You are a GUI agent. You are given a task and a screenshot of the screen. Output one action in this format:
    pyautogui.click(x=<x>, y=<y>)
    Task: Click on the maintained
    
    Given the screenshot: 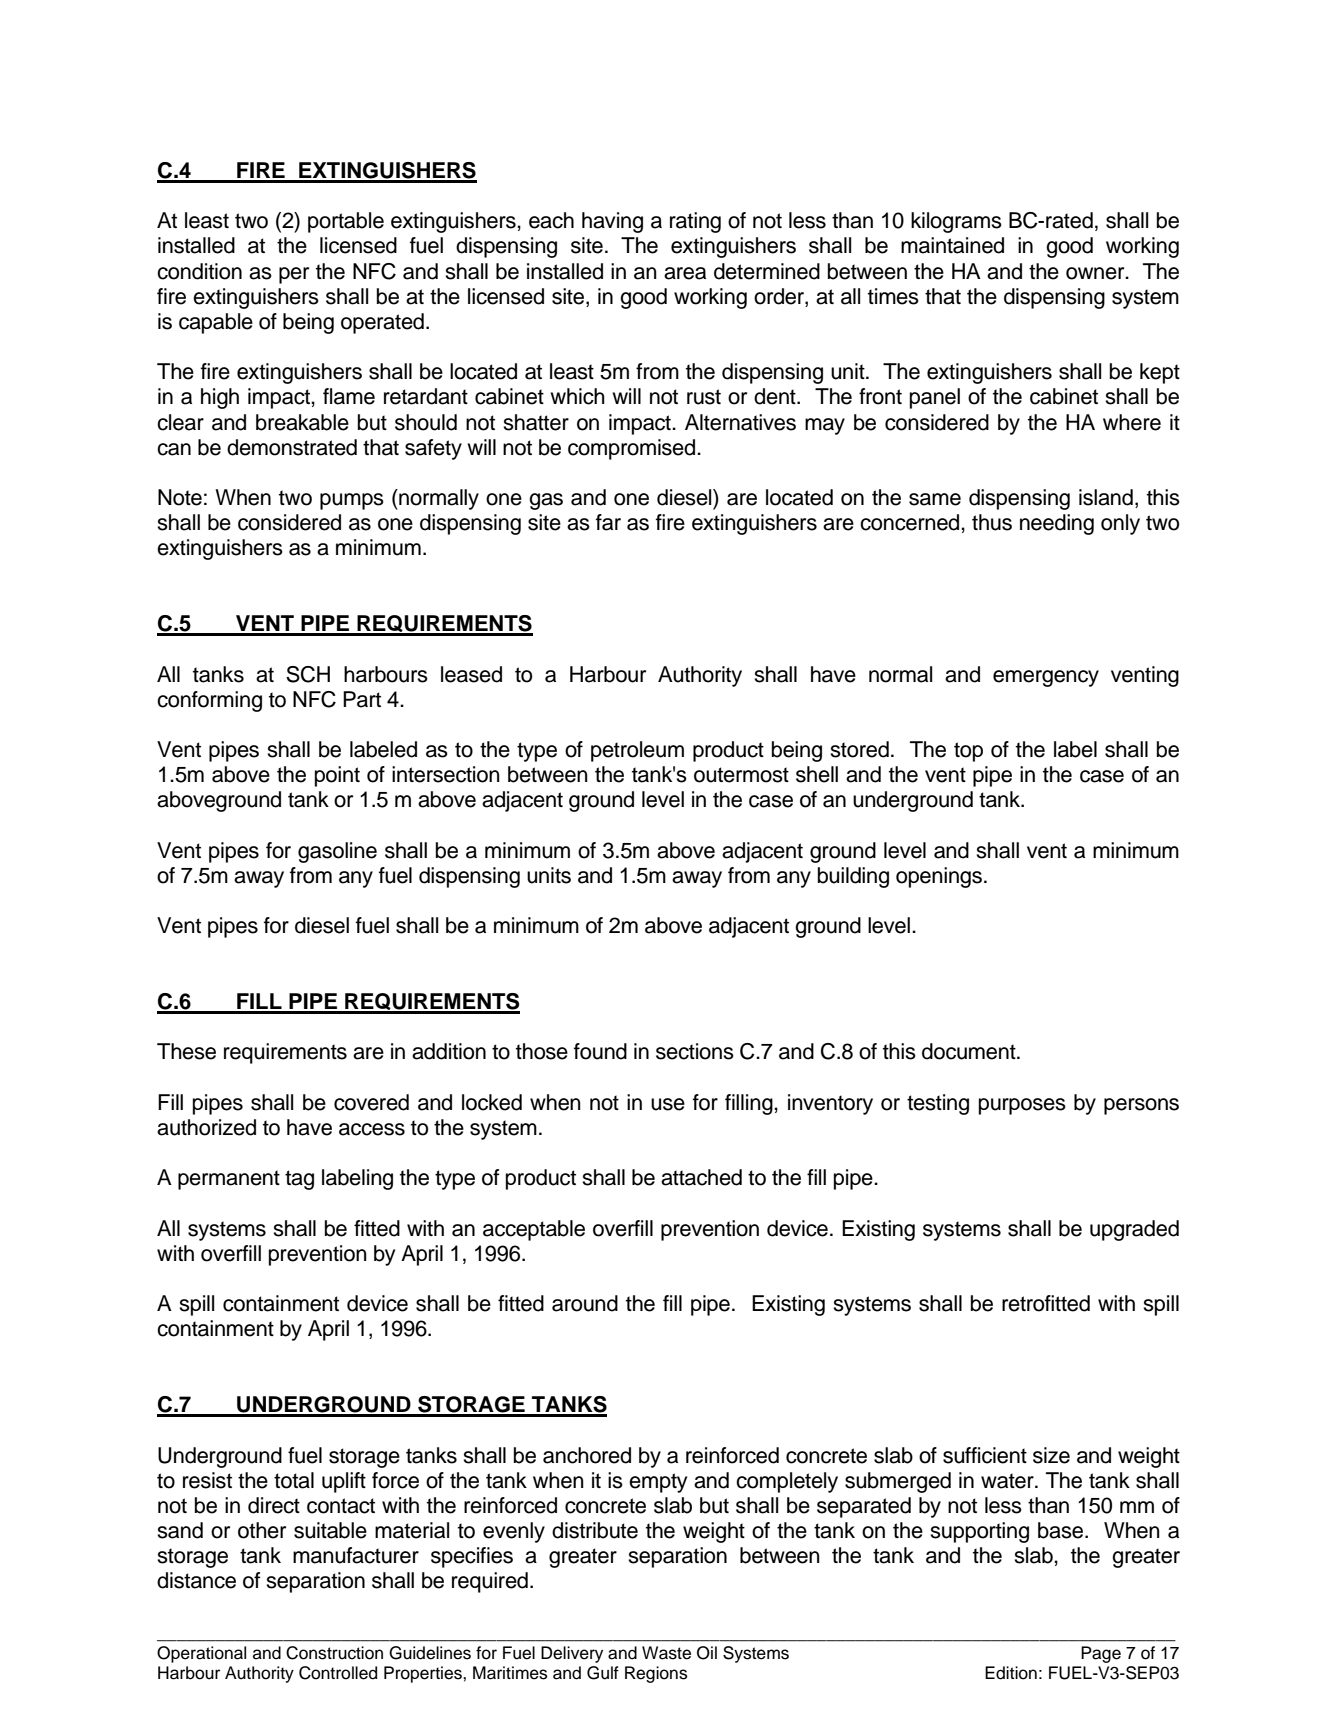 What is the action you would take?
    pyautogui.click(x=952, y=245)
